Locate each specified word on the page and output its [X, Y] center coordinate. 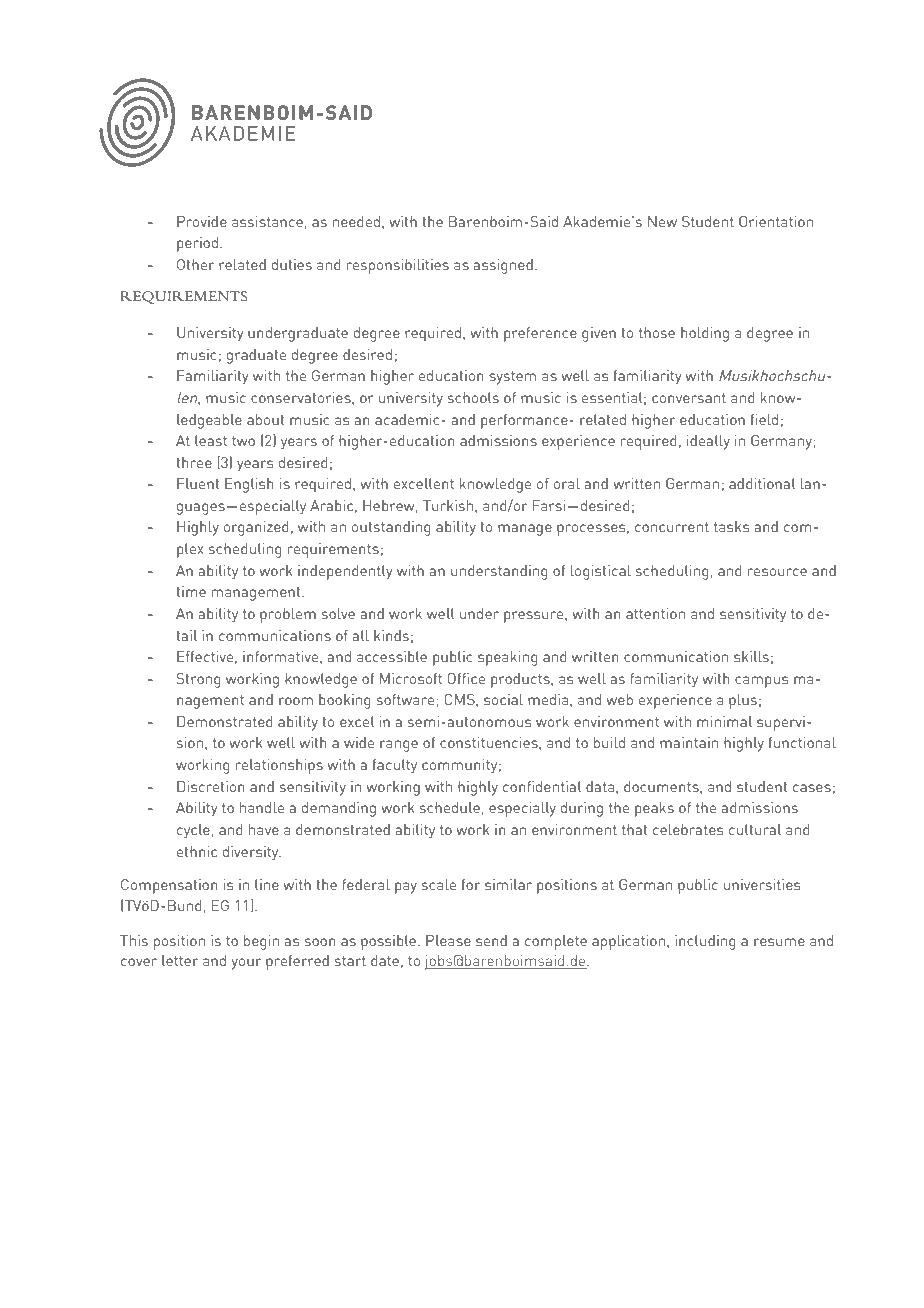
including [705, 942]
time [191, 591]
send [491, 940]
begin [261, 942]
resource [777, 572]
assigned [503, 266]
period [197, 244]
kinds [391, 635]
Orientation [776, 221]
